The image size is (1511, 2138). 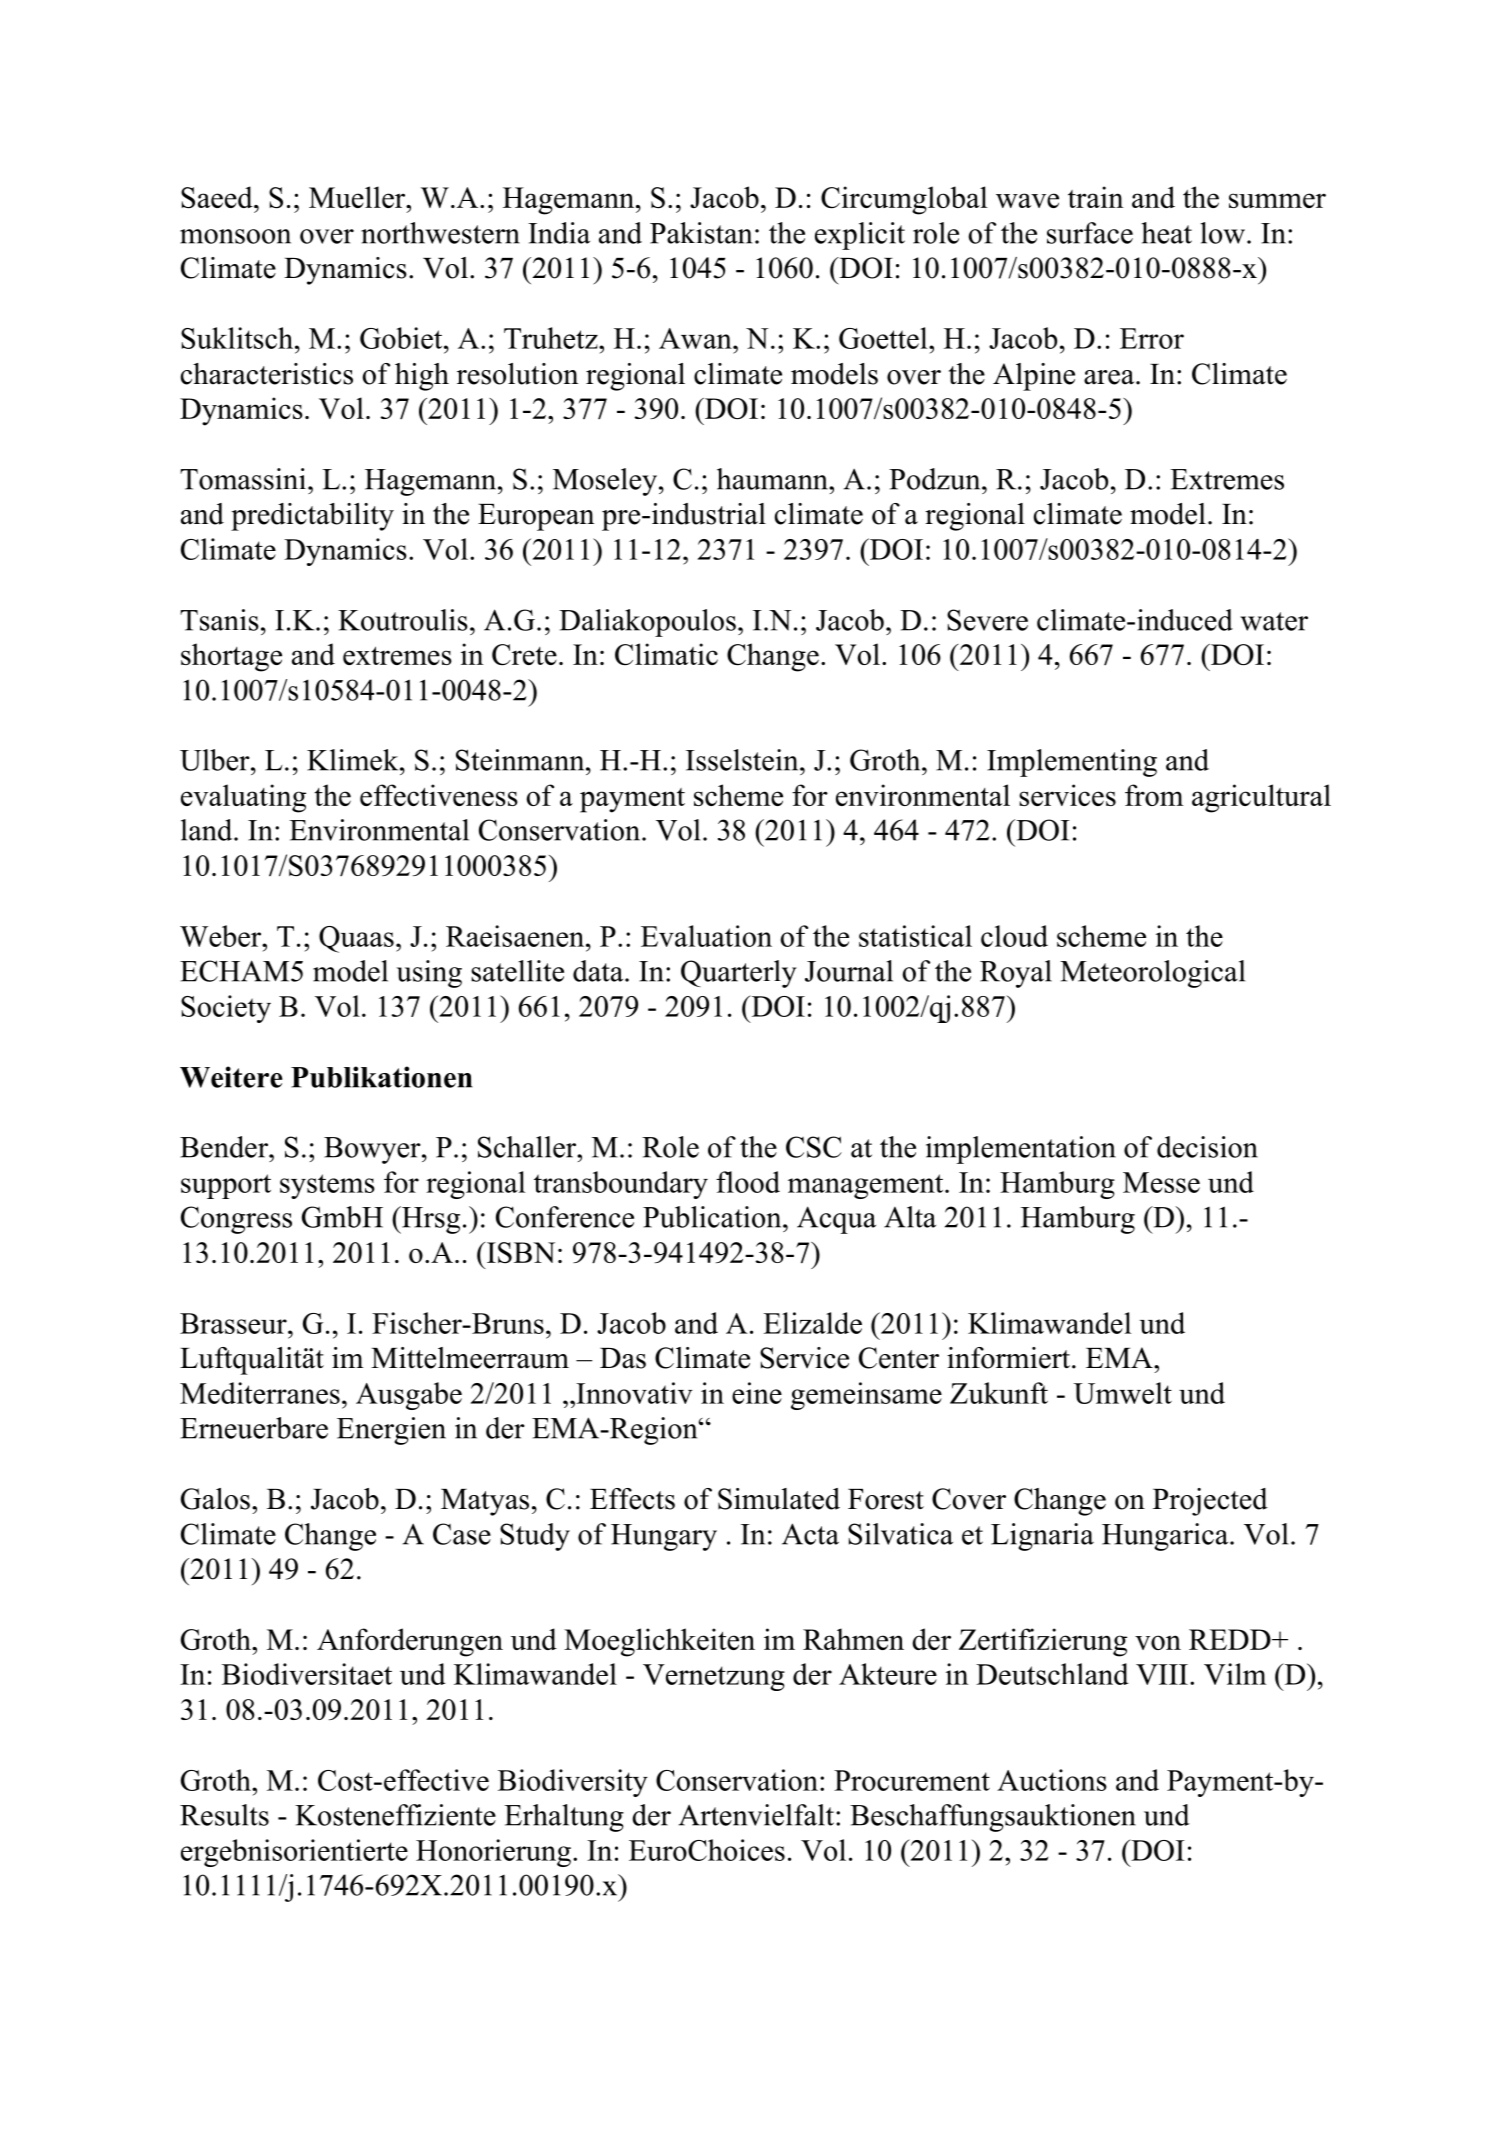 I want to click on Mueller, so click(x=358, y=197).
